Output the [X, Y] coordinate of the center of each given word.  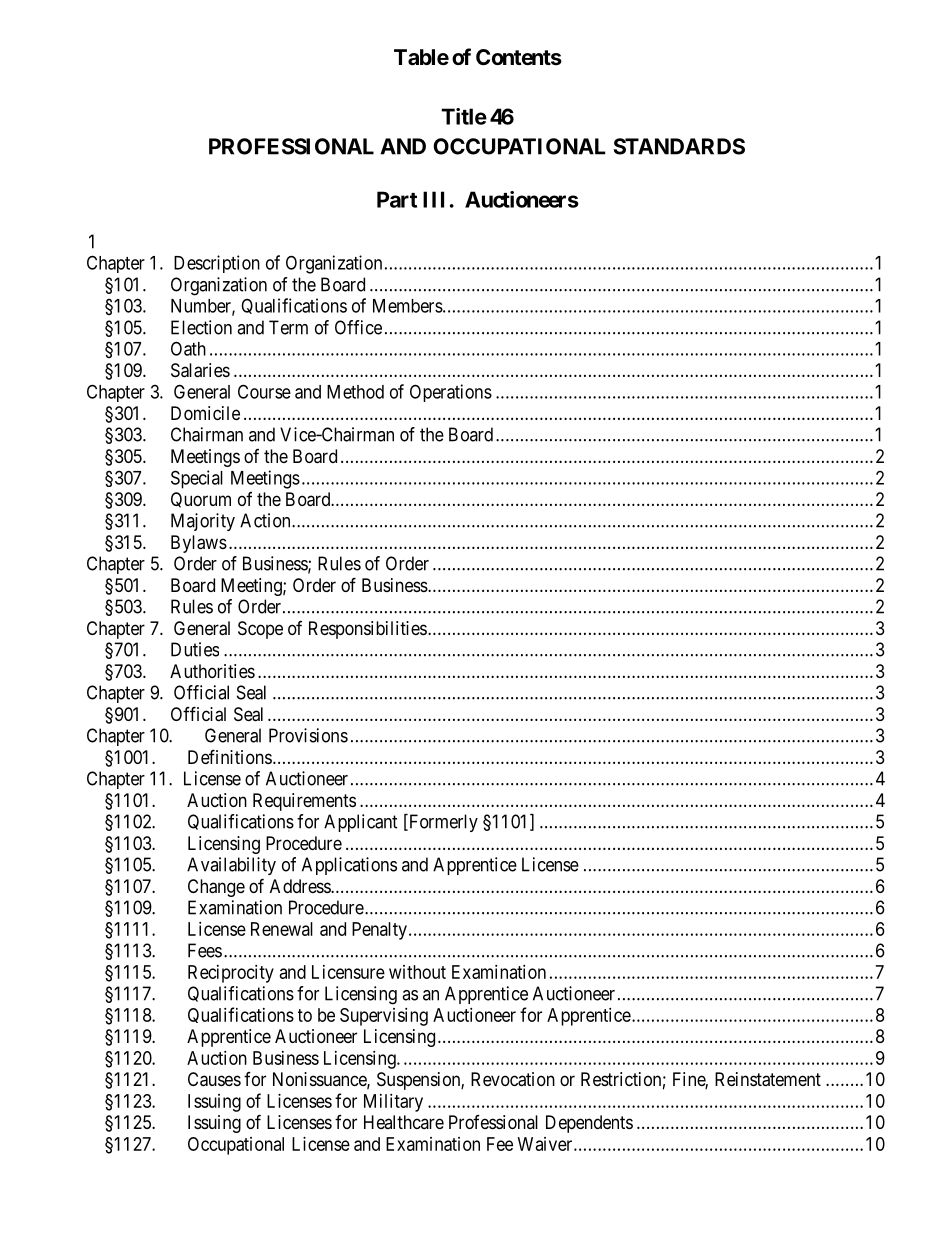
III [433, 199]
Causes [214, 1079]
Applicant [361, 823]
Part [397, 199]
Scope [260, 630]
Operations [451, 393]
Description [217, 264]
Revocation [513, 1079]
